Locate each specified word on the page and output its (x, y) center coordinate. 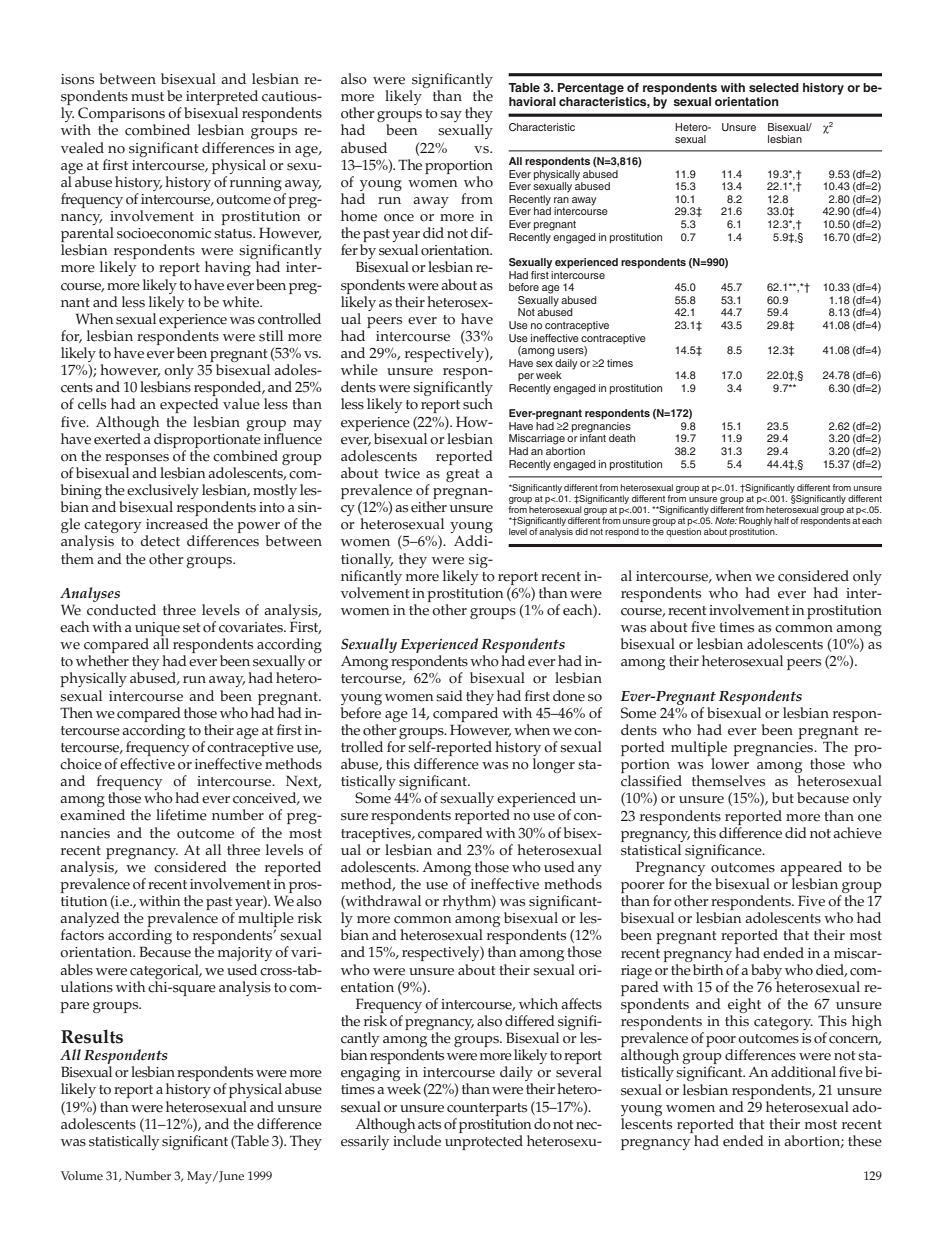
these (865, 1141)
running (256, 184)
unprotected (484, 1142)
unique (157, 630)
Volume (82, 1175)
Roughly (755, 521)
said (449, 696)
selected (774, 87)
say (451, 116)
